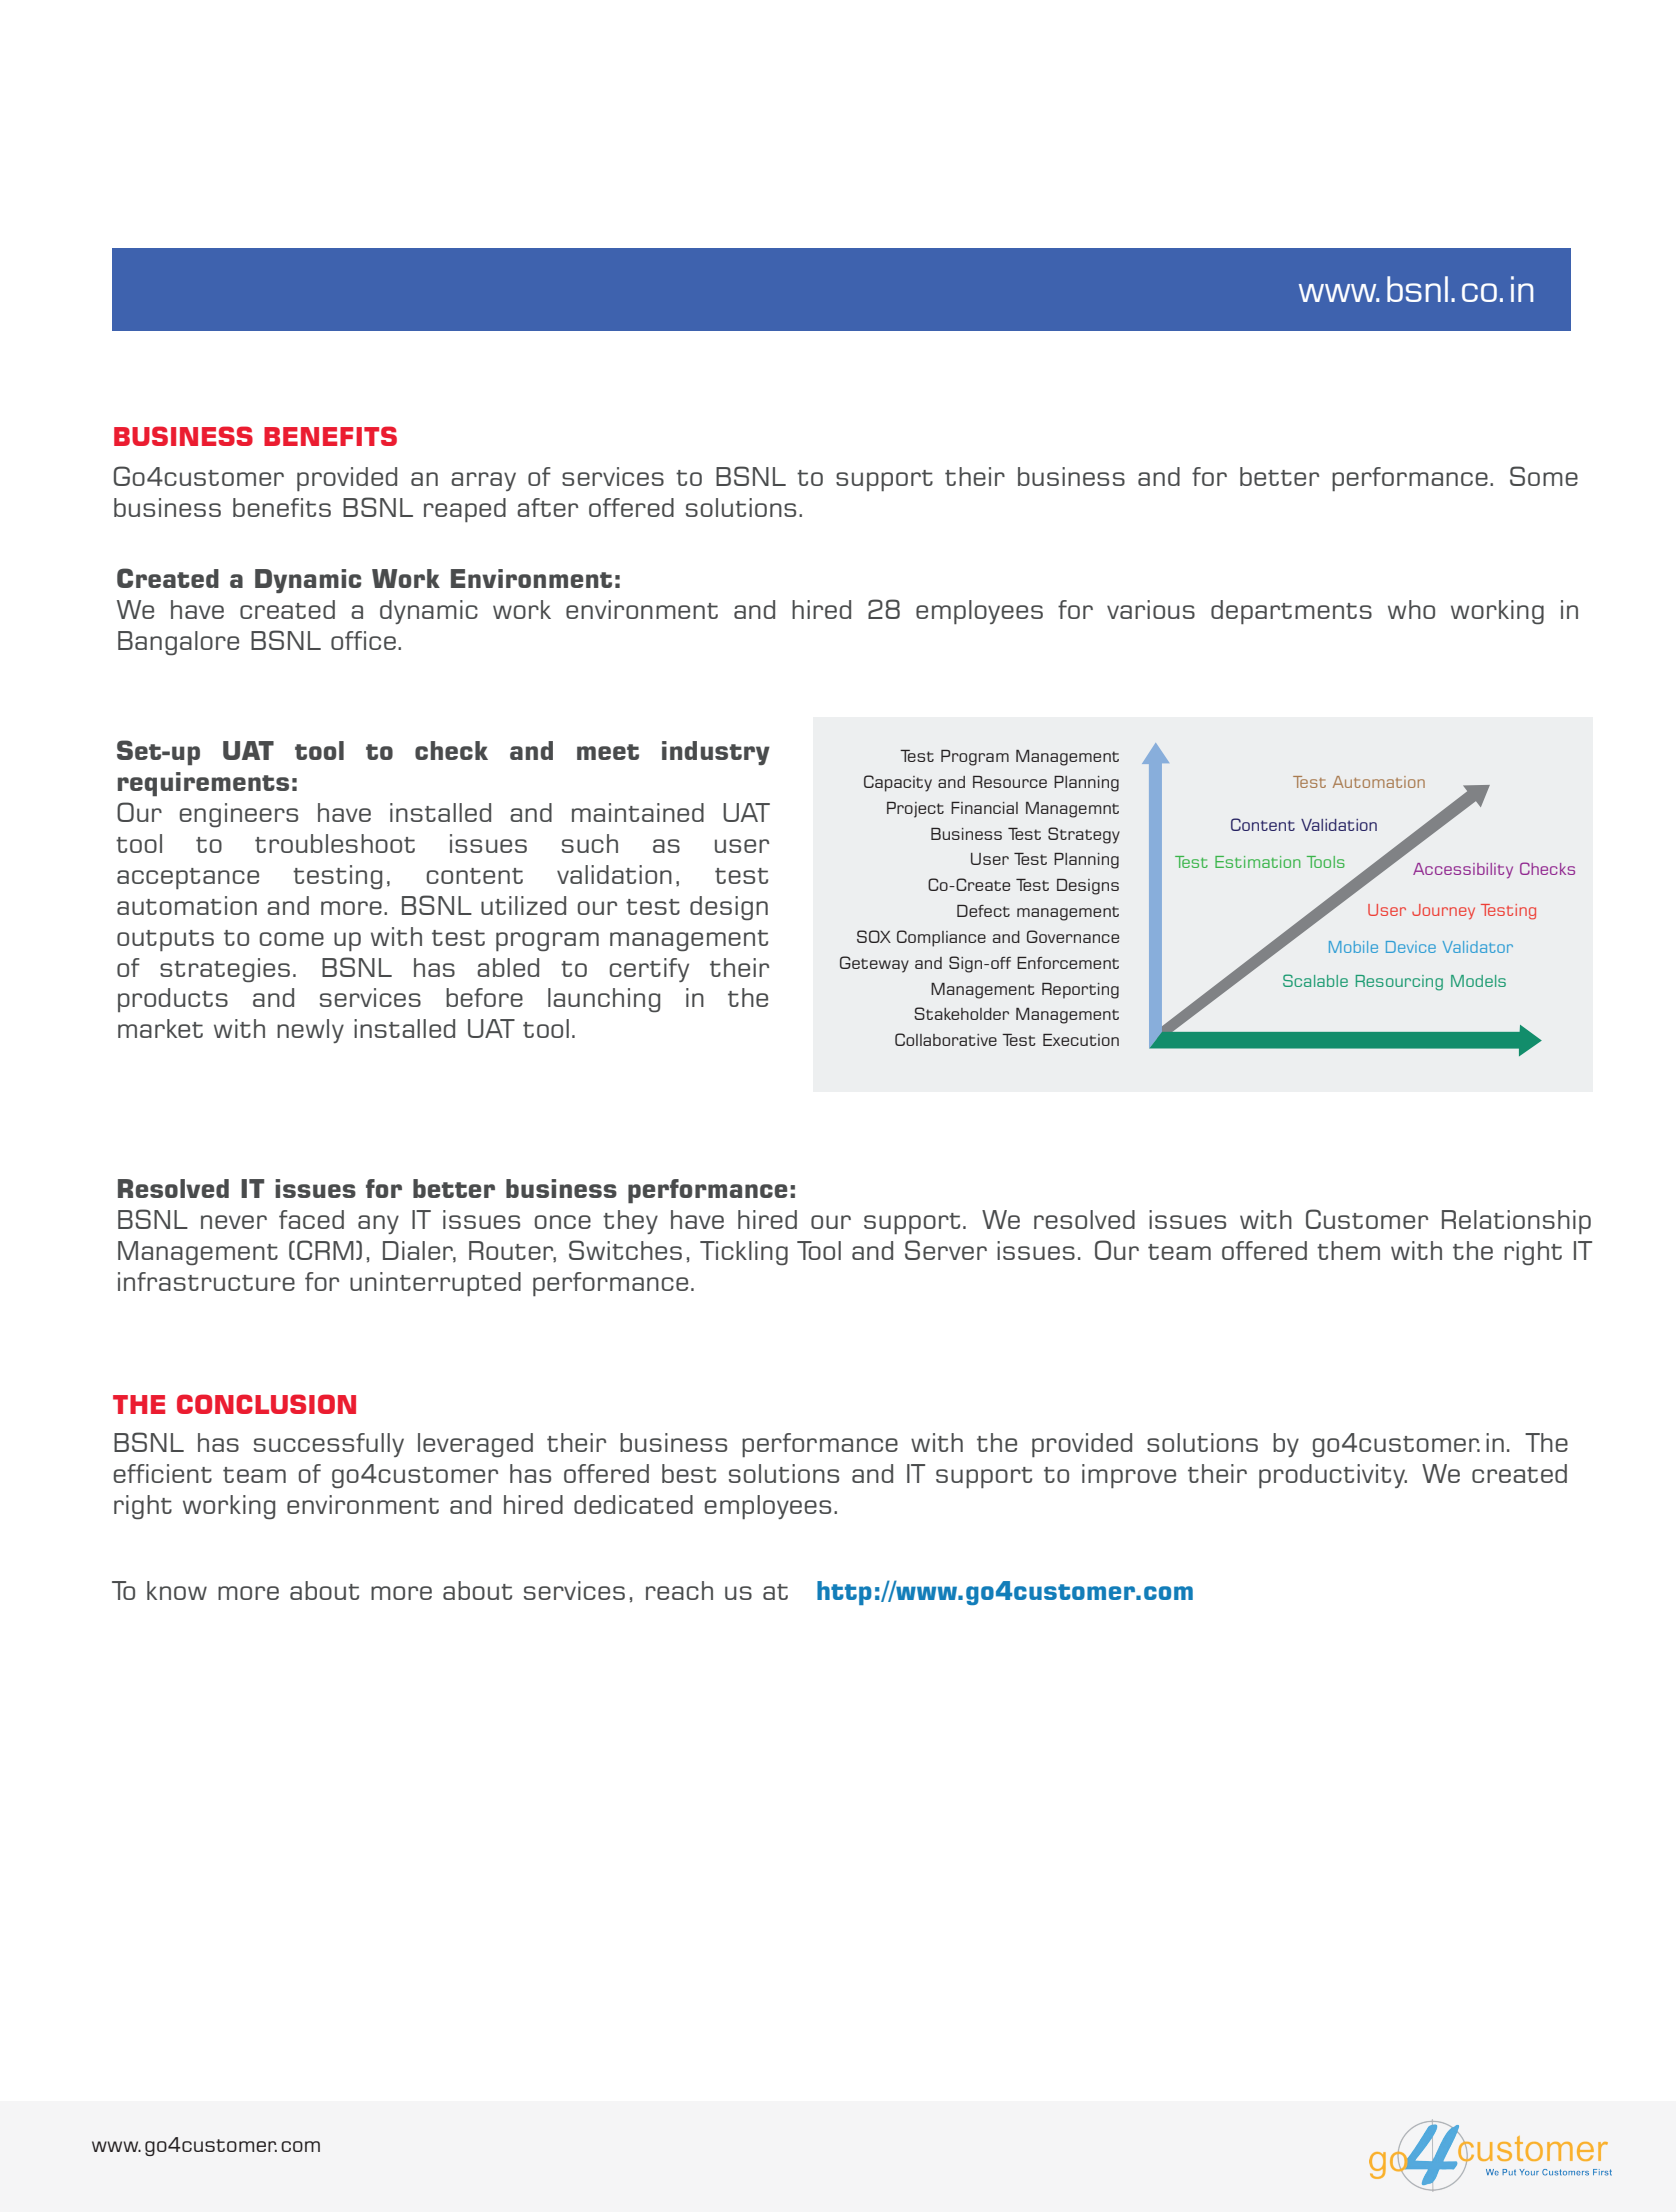 This screenshot has height=2212, width=1676. What do you see at coordinates (177, 1590) in the screenshot?
I see `know` at bounding box center [177, 1590].
